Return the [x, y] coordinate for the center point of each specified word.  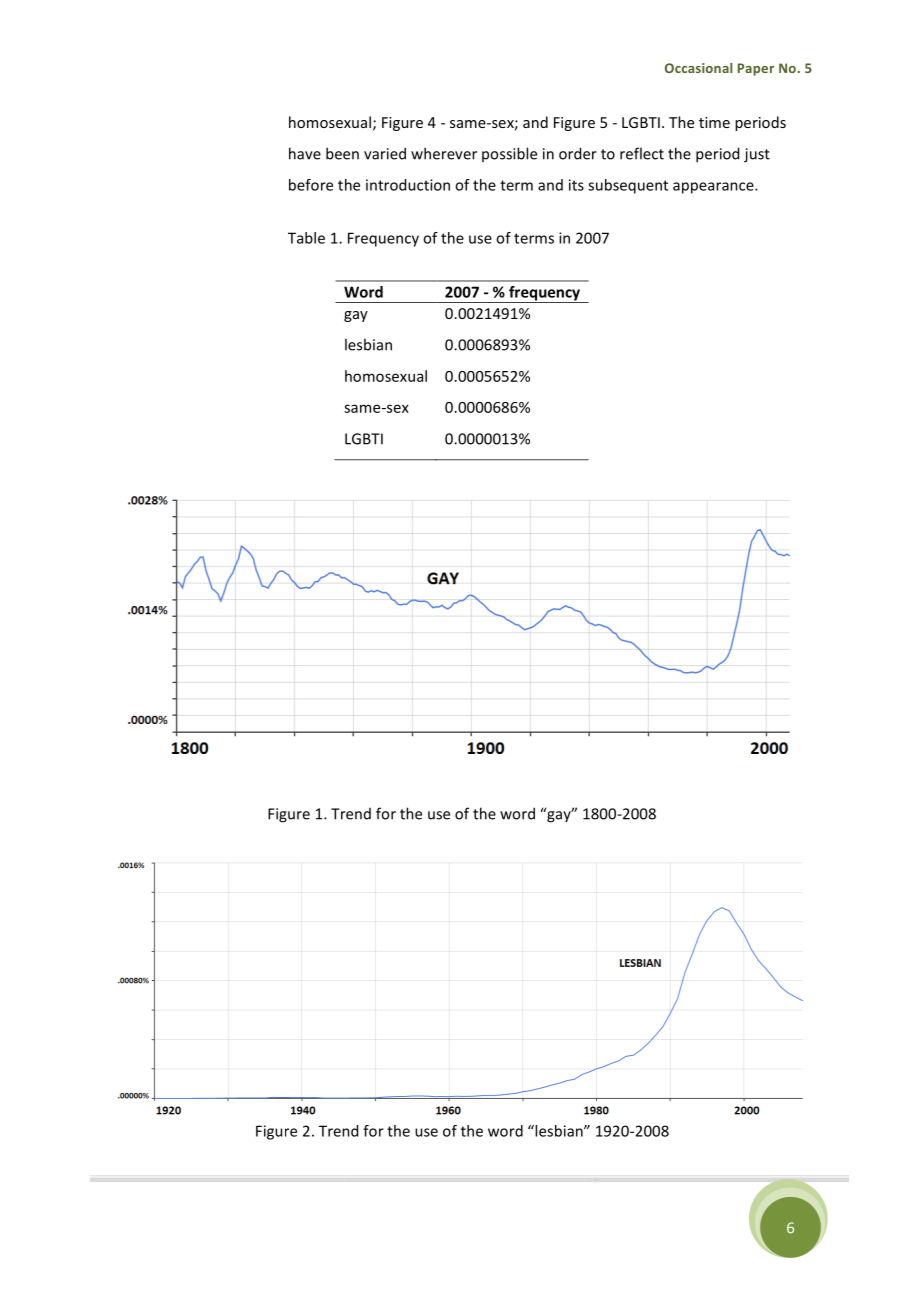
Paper [756, 69]
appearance [714, 188]
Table [306, 238]
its [576, 185]
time [714, 122]
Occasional [699, 68]
